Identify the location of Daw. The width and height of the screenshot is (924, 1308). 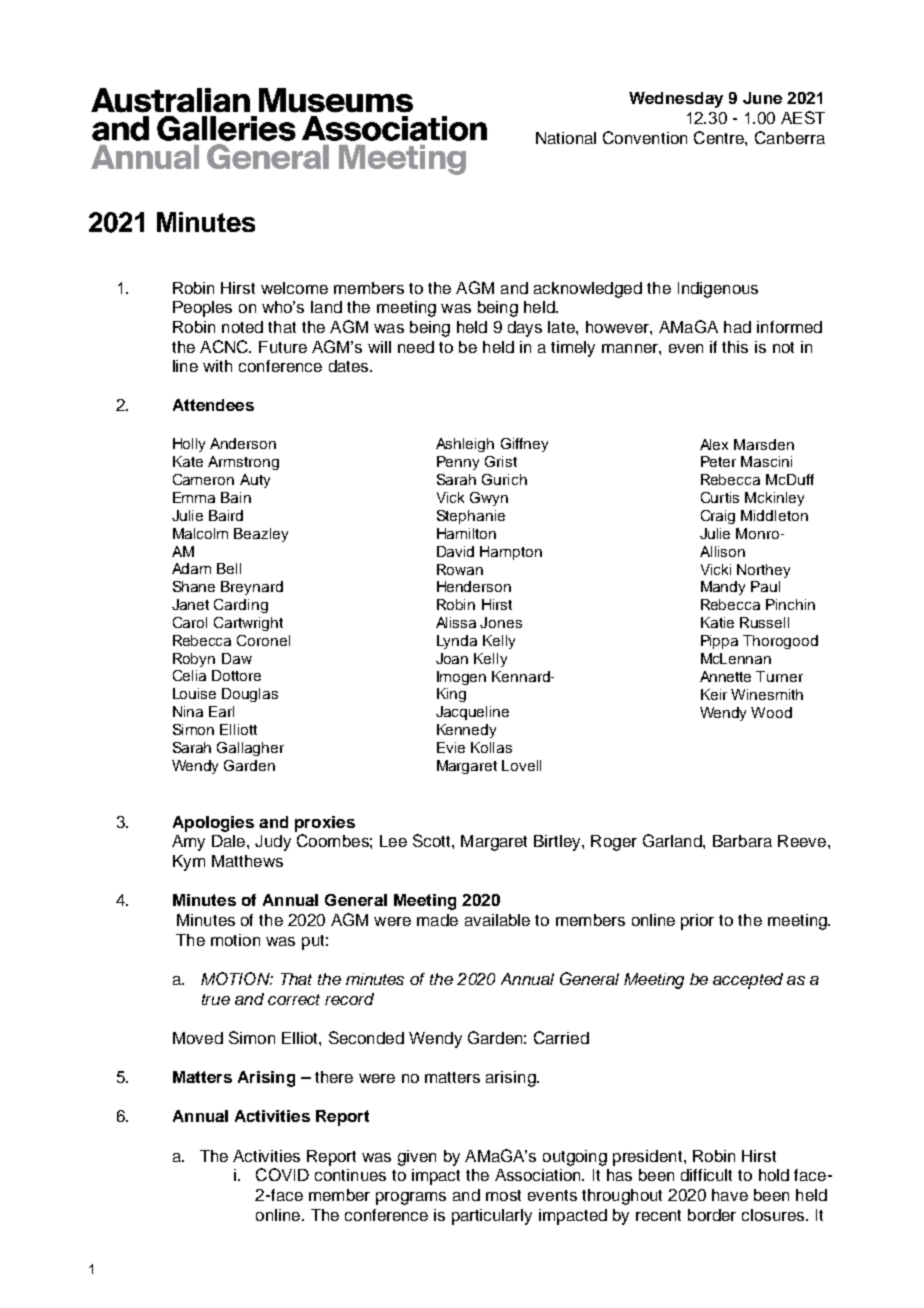
(237, 658).
